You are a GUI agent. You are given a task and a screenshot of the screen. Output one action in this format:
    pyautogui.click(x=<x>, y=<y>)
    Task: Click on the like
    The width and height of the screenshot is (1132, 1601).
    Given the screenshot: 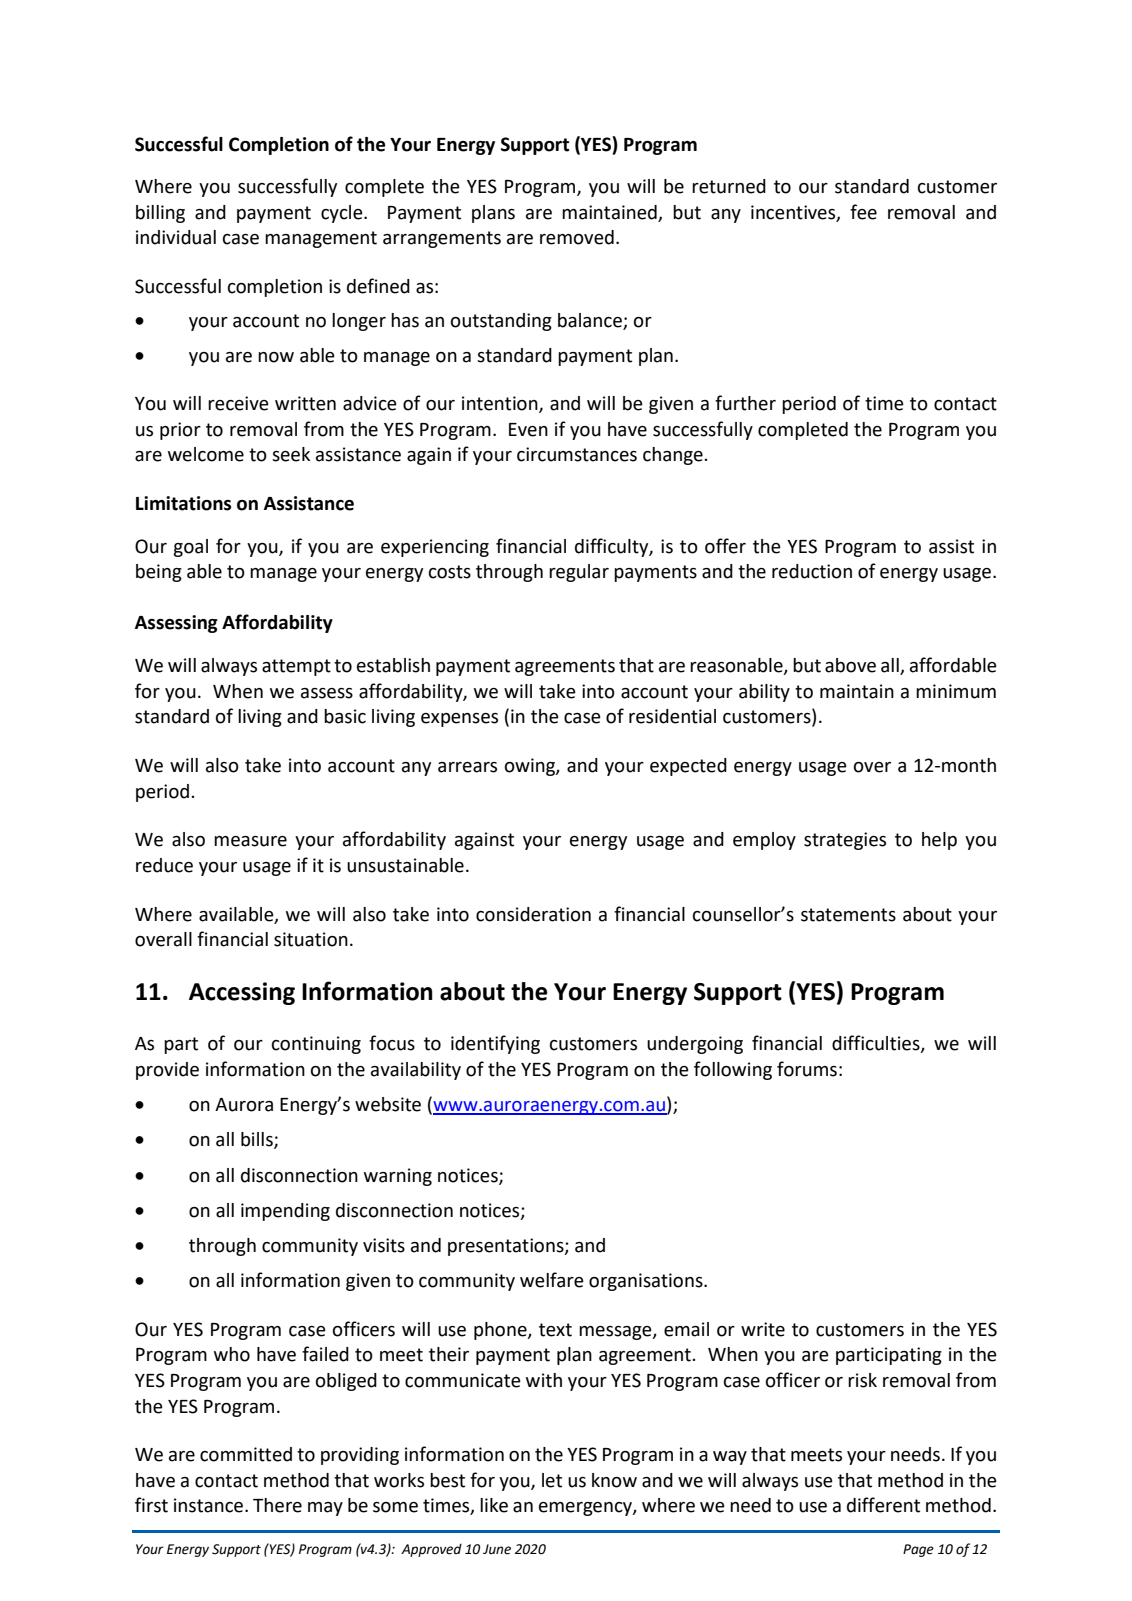 What is the action you would take?
    pyautogui.click(x=494, y=1505)
